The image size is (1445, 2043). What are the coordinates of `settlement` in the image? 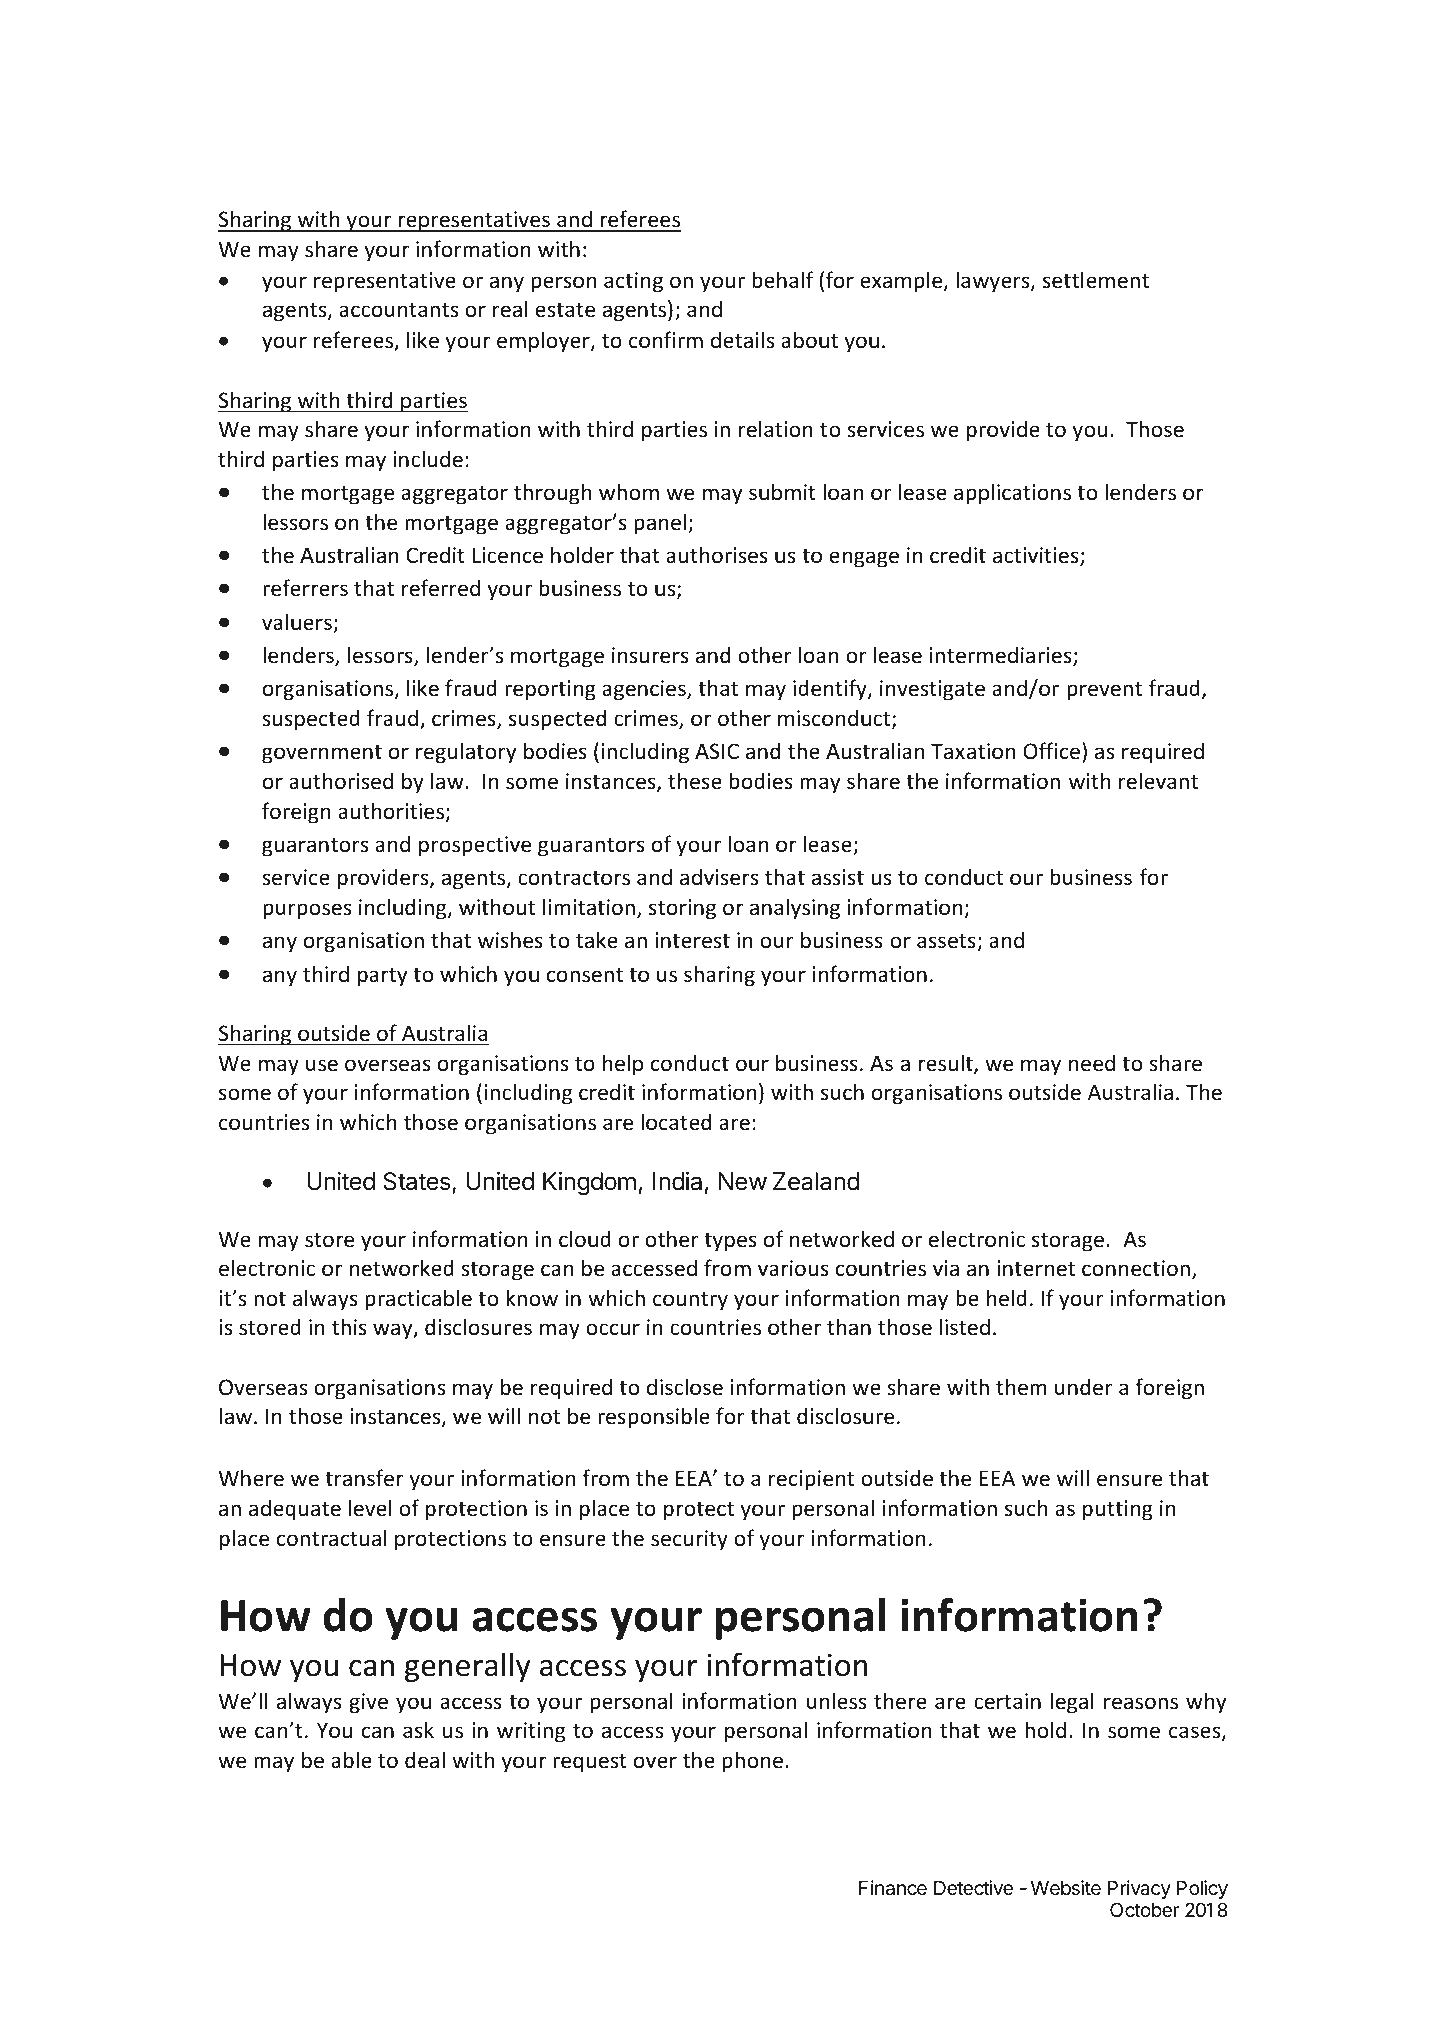 It's located at (1096, 280).
